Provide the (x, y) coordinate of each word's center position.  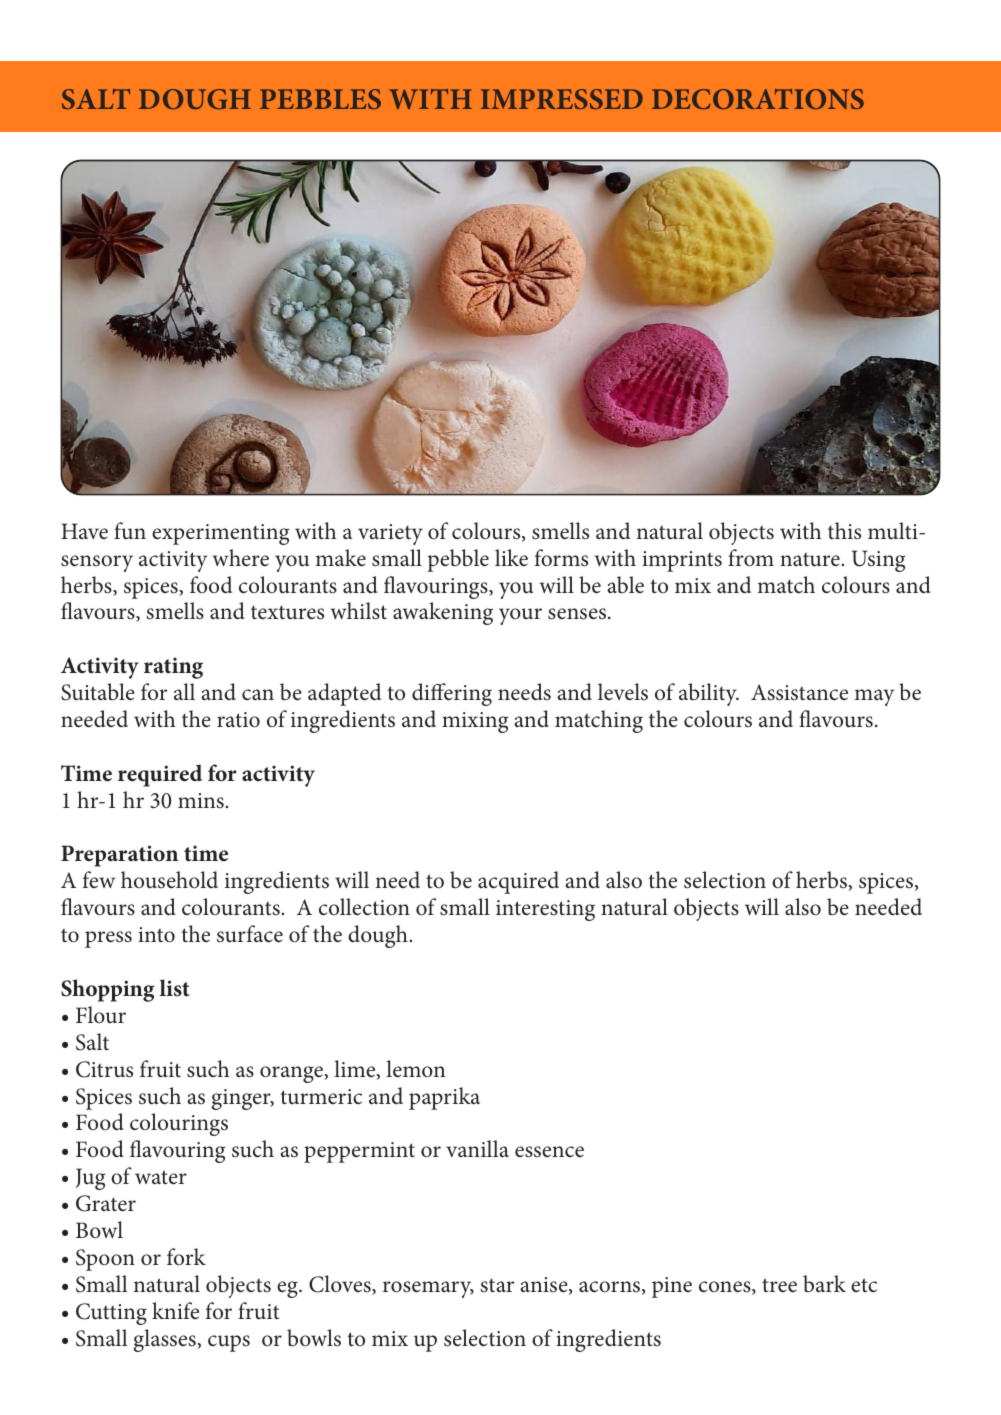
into (156, 935)
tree (779, 1285)
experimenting (220, 534)
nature (811, 559)
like (511, 557)
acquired (518, 882)
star (497, 1286)
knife (175, 1311)
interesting (545, 910)
